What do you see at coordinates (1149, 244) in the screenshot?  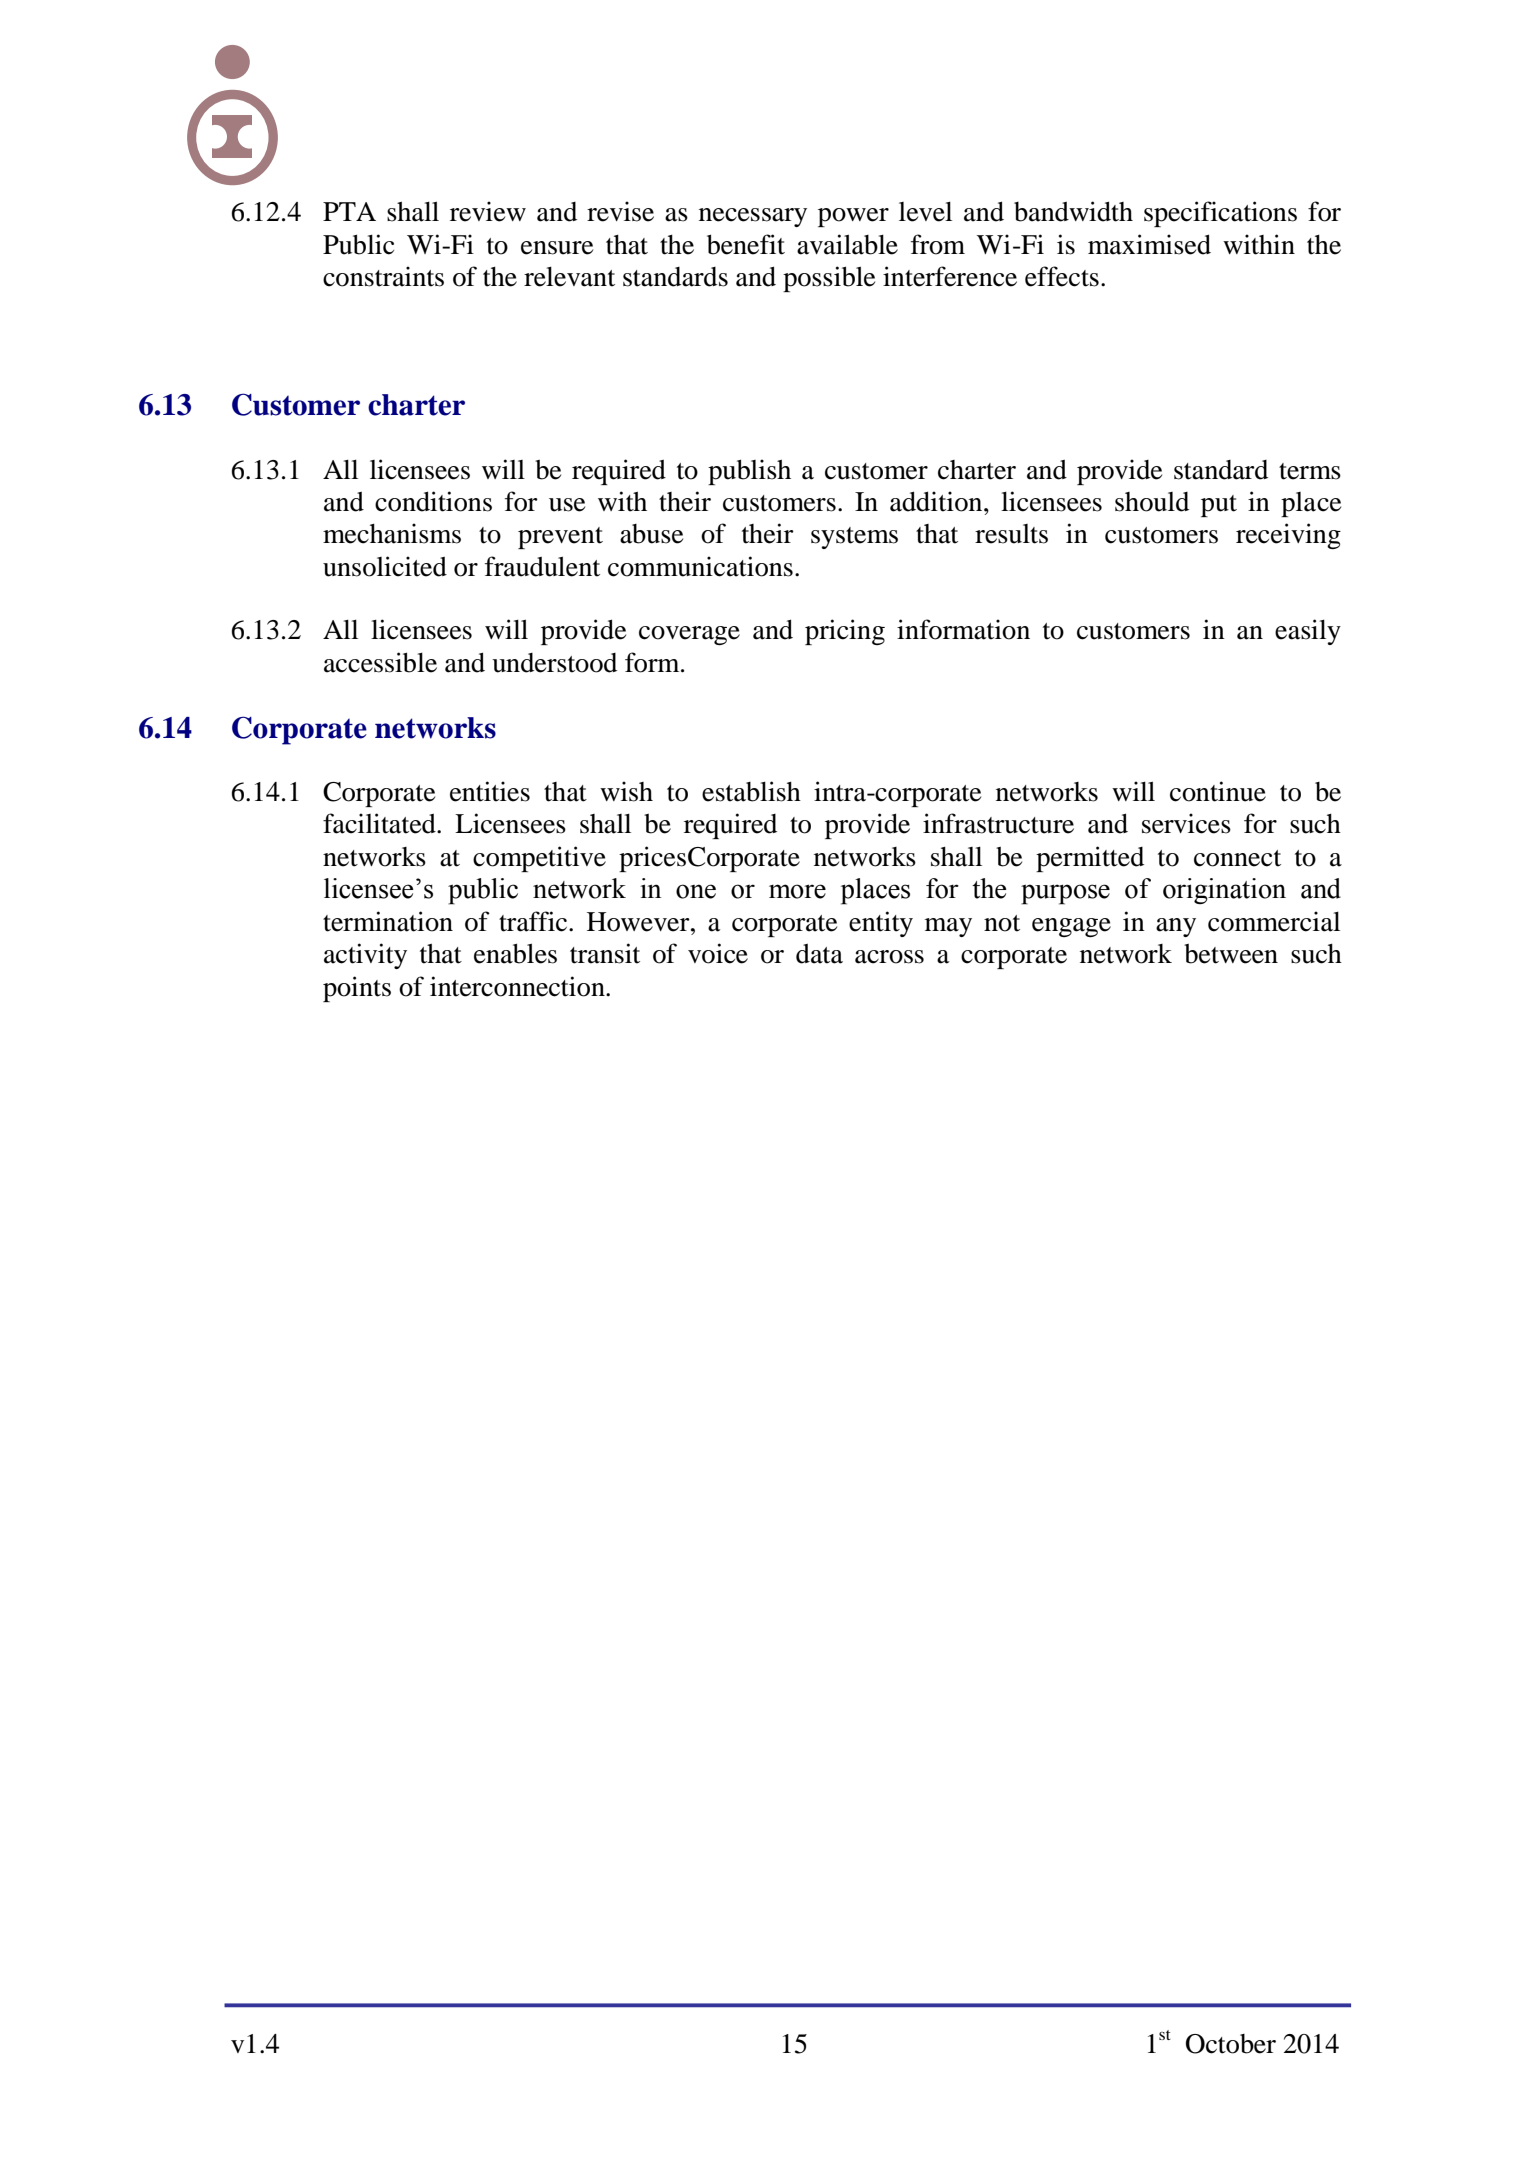 I see `maximised` at bounding box center [1149, 244].
